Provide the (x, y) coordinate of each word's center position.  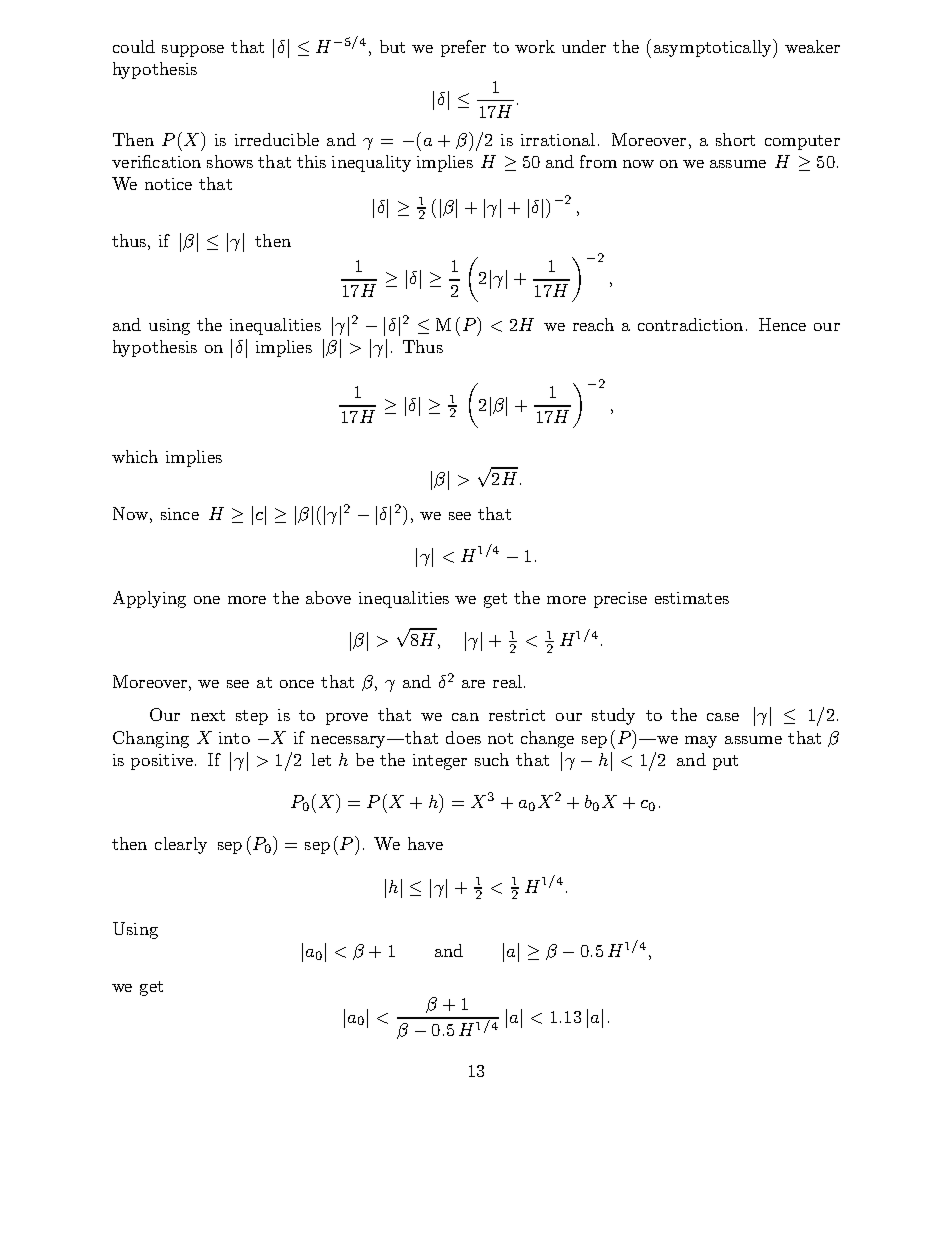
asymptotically (714, 48)
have (425, 843)
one (207, 600)
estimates (692, 598)
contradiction (690, 324)
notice (168, 184)
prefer (463, 48)
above (328, 597)
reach (593, 324)
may (701, 742)
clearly (181, 845)
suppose (193, 51)
